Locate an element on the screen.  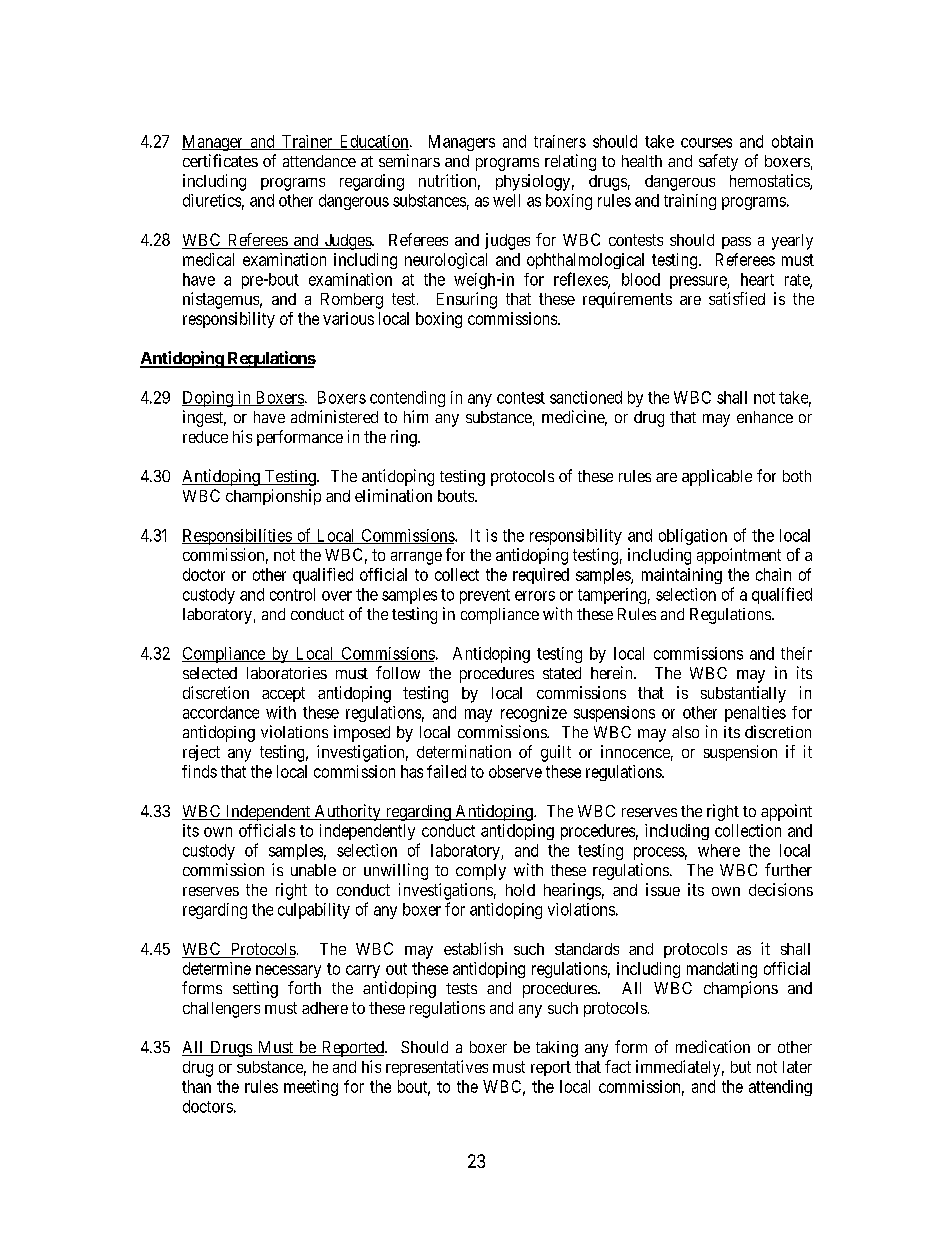
maintaining is located at coordinates (682, 576).
